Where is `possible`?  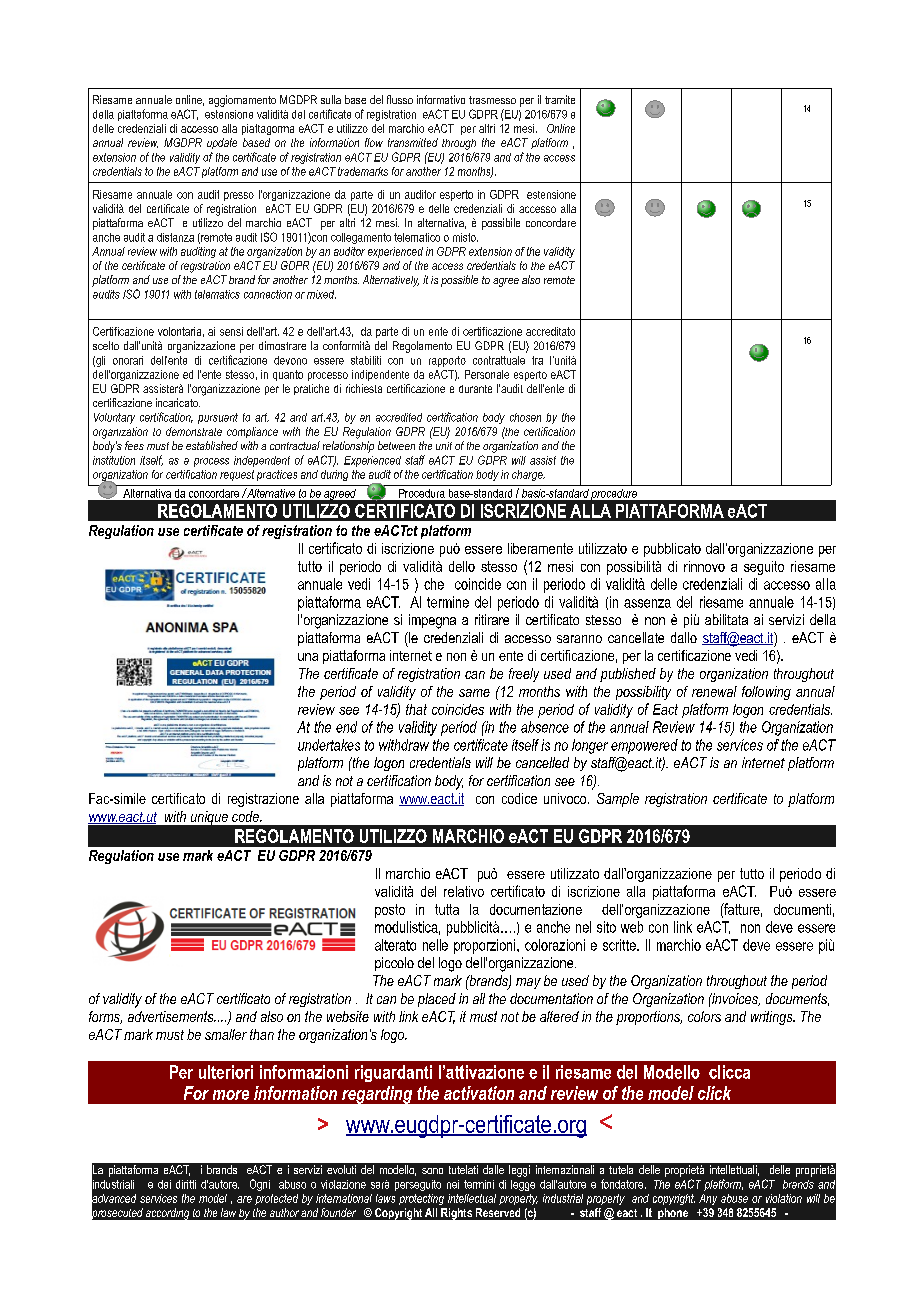 possible is located at coordinates (459, 281).
